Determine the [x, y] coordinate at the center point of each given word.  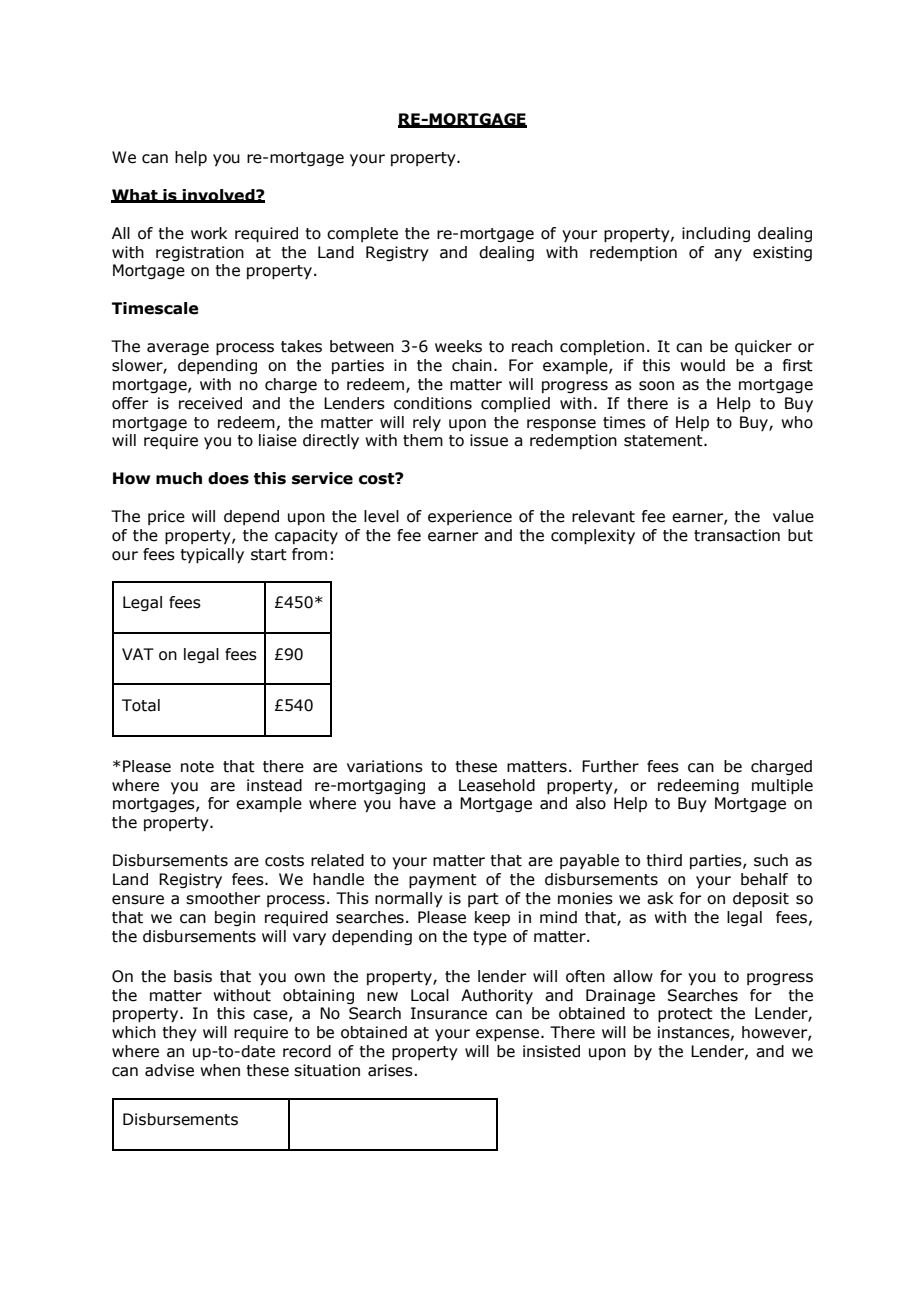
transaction [737, 535]
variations [385, 766]
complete [362, 234]
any [728, 255]
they [179, 1033]
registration [200, 253]
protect [685, 1015]
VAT [138, 654]
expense [507, 1035]
